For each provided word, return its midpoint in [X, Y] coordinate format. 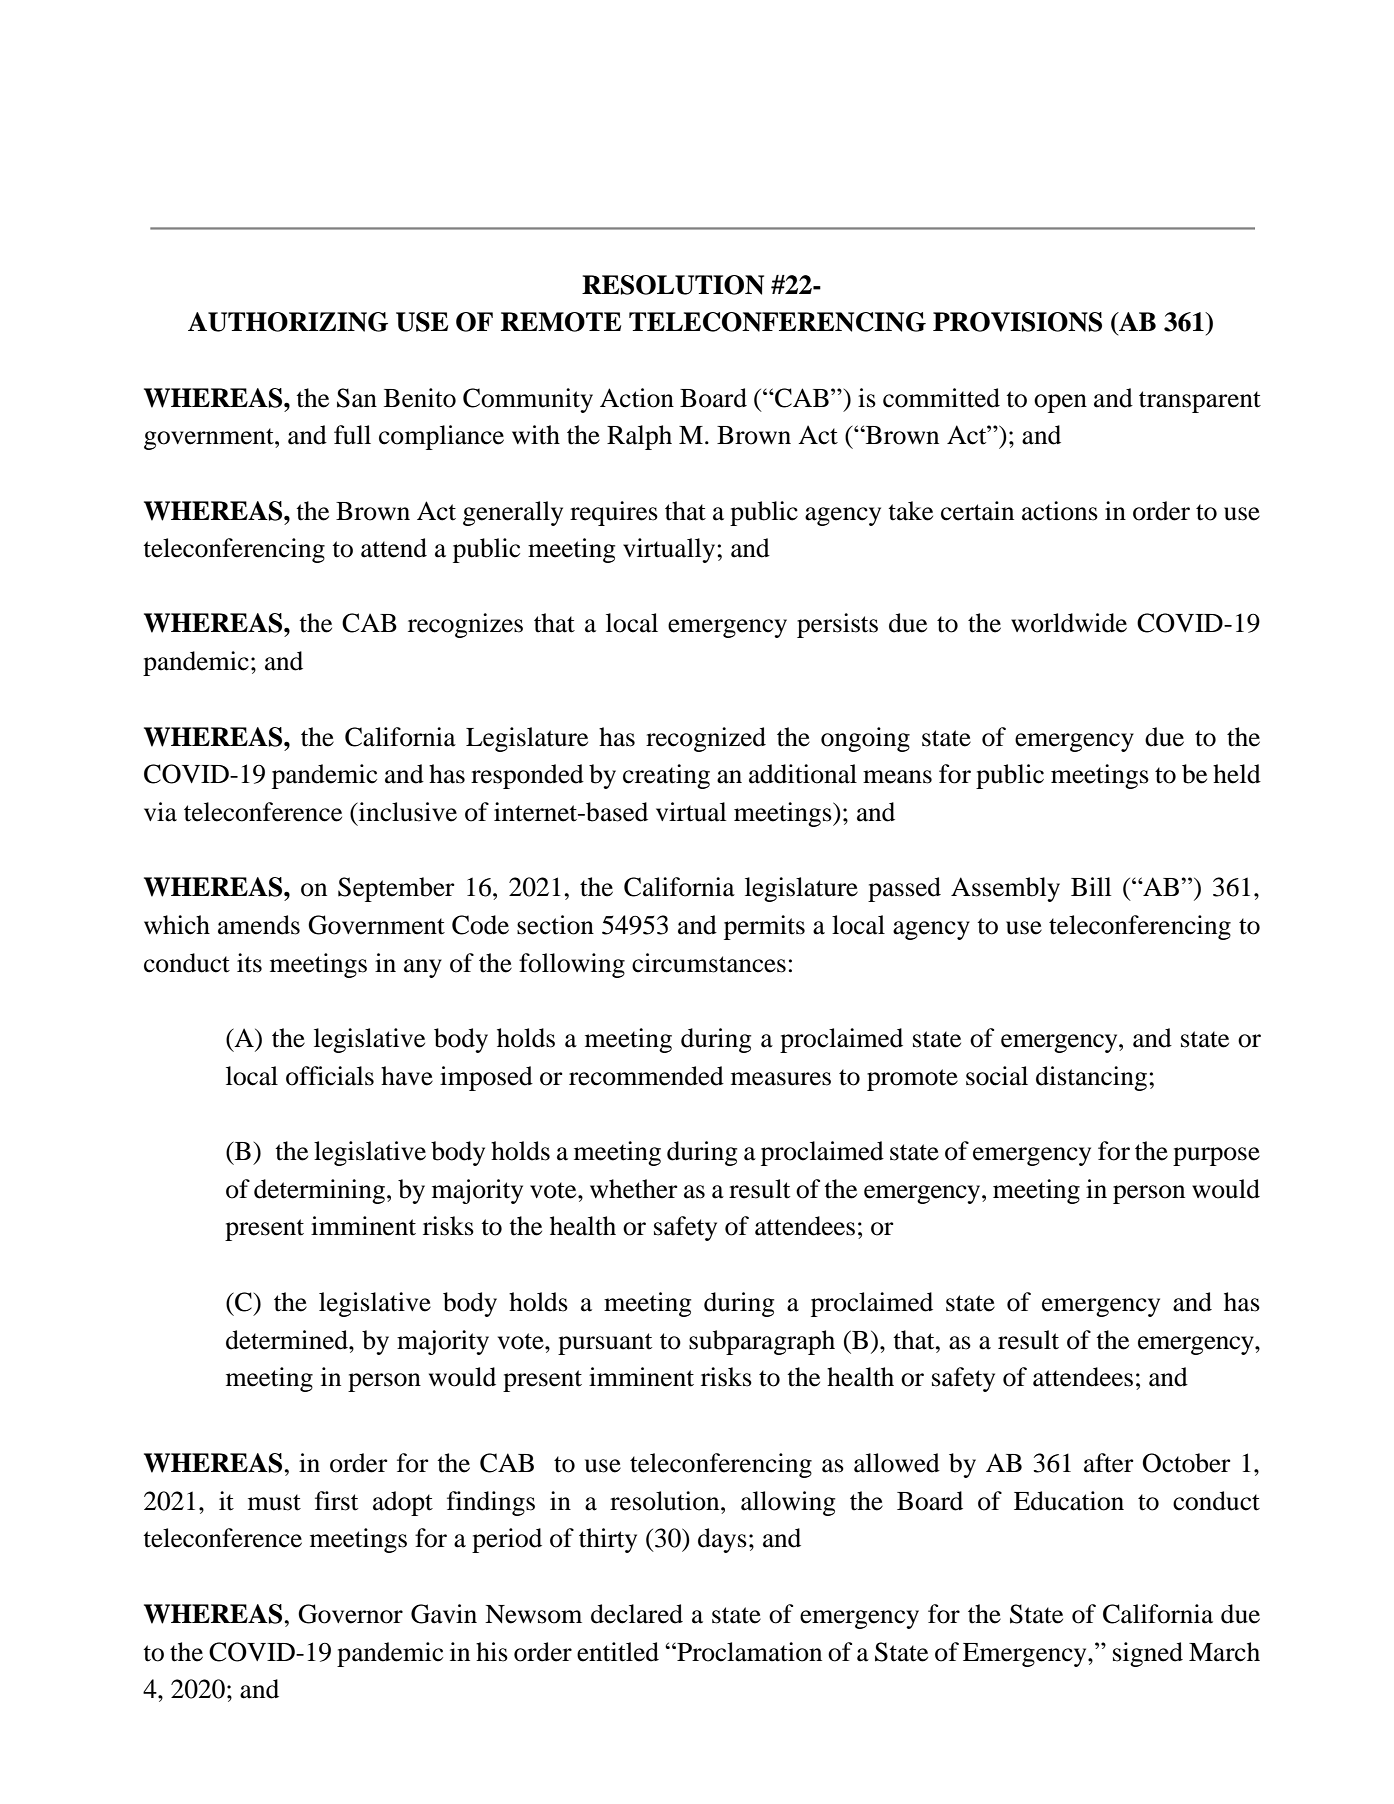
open [1060, 403]
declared [637, 1614]
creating [666, 776]
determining [321, 1191]
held [1237, 774]
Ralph [639, 437]
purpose [1216, 1156]
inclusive [407, 812]
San [357, 398]
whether [634, 1189]
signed [1148, 1654]
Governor [350, 1614]
